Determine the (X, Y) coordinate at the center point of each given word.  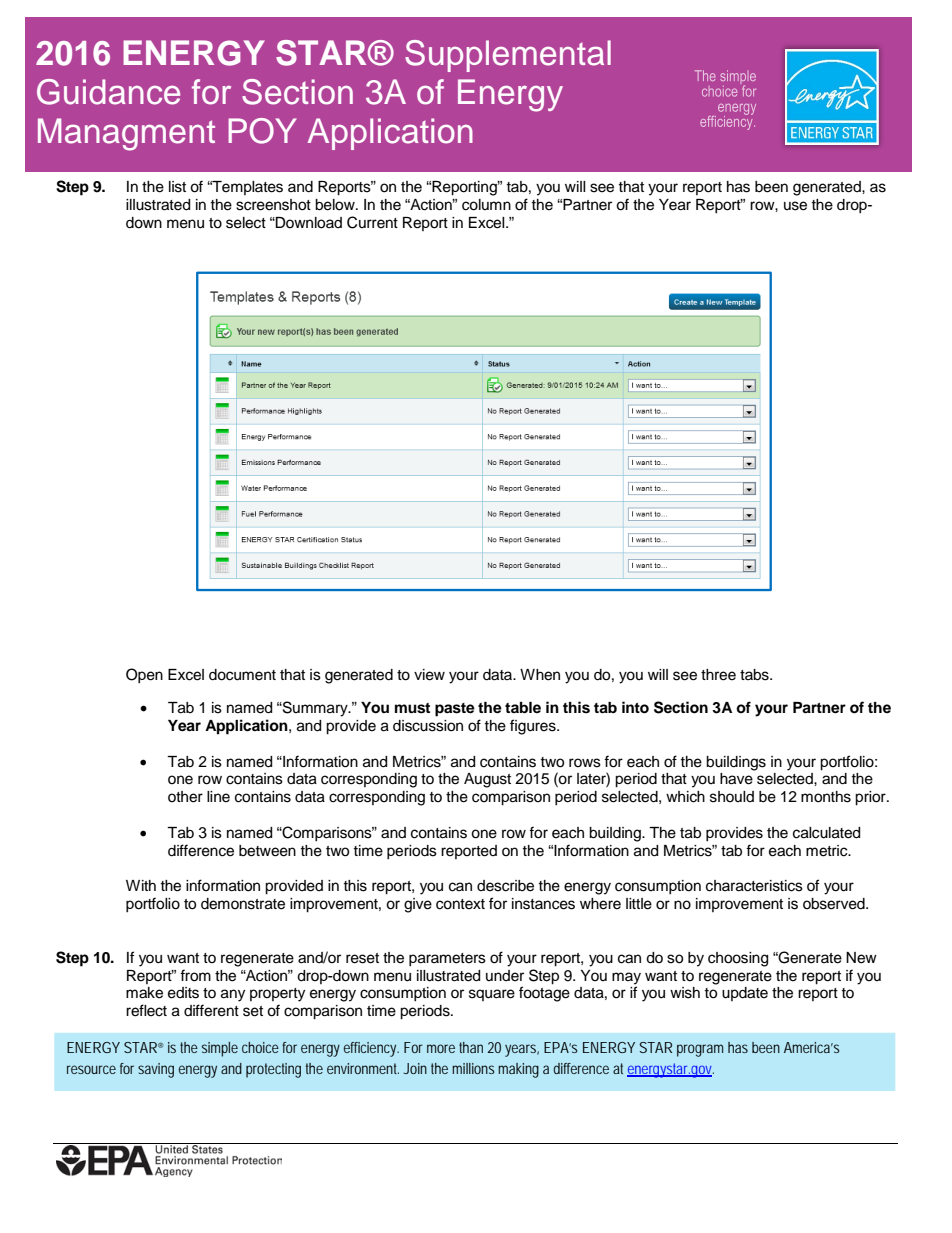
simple (220, 1049)
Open (144, 675)
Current (372, 222)
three (718, 675)
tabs (755, 675)
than (471, 1047)
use (795, 206)
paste (455, 710)
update (745, 994)
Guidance (108, 92)
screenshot (273, 205)
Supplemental (508, 56)
